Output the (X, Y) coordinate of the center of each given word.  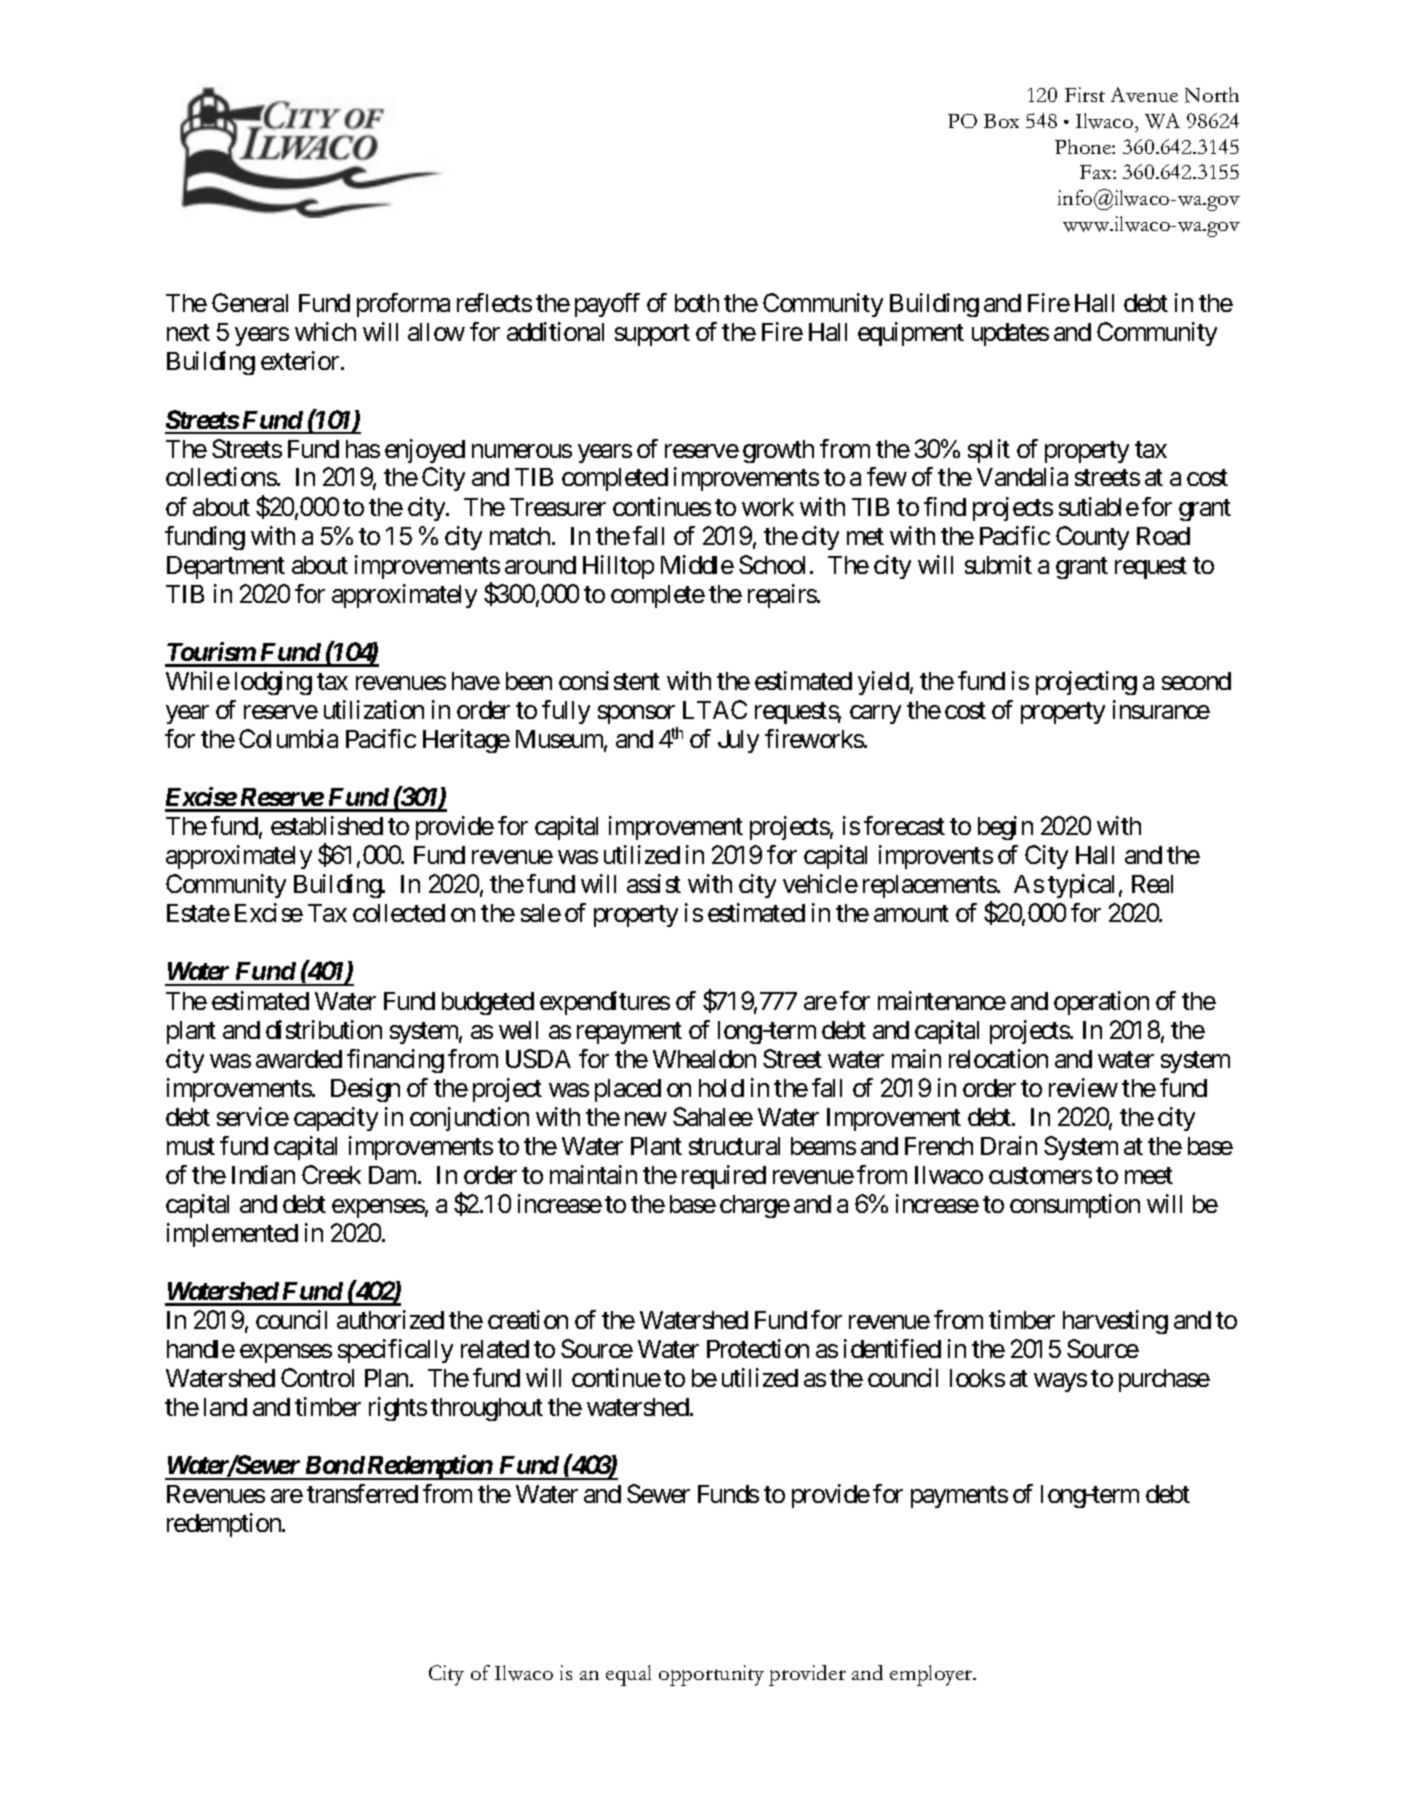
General (250, 302)
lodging (273, 683)
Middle (697, 564)
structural (734, 1146)
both (697, 303)
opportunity (711, 1675)
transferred (362, 1493)
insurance (1161, 709)
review (1083, 1087)
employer (932, 1675)
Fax (1097, 172)
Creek (331, 1174)
